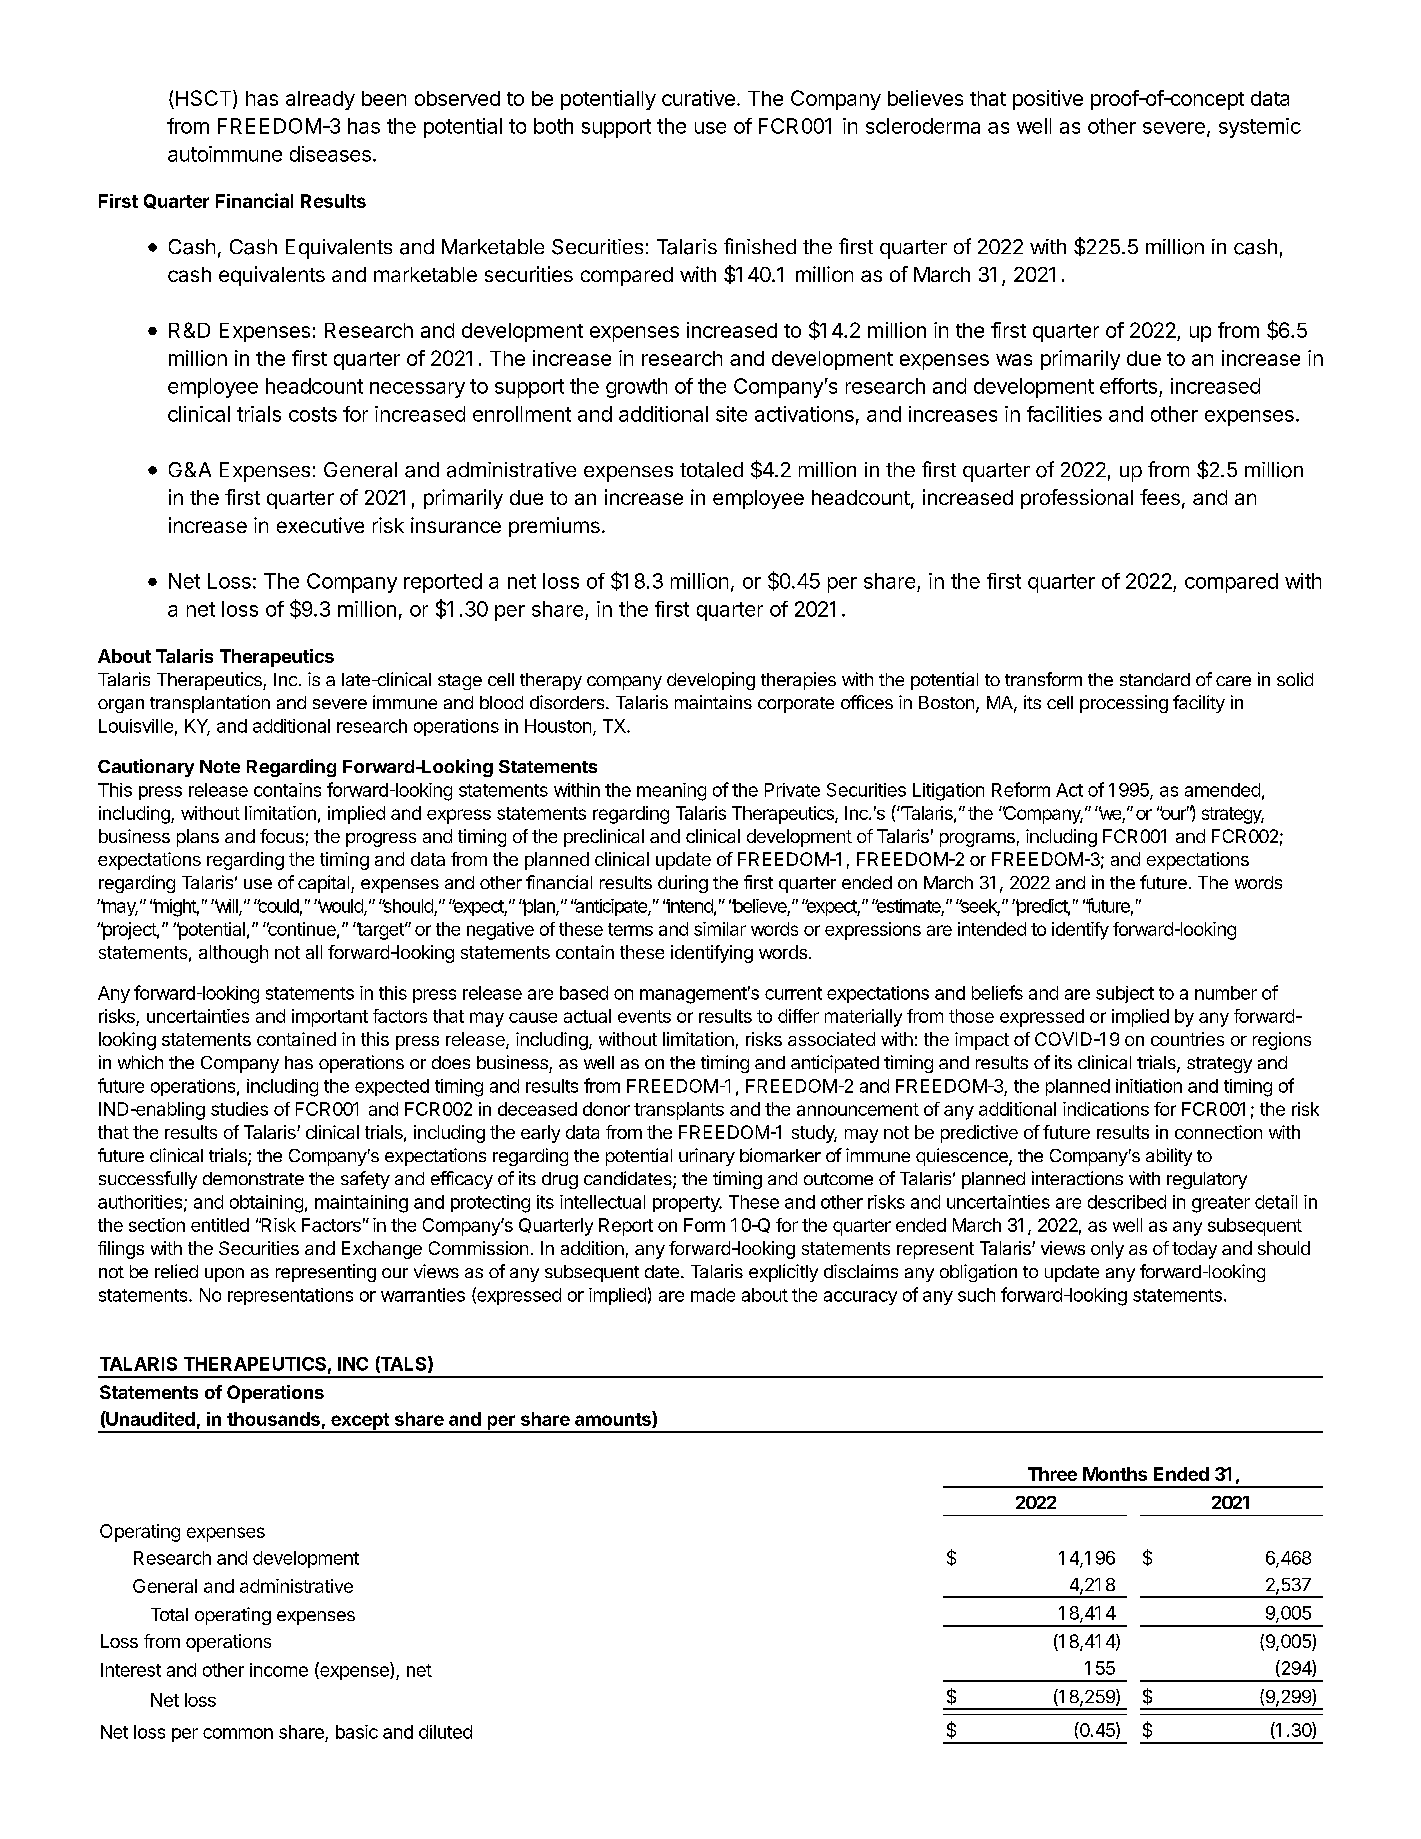 Image resolution: width=1421 pixels, height=1839 pixels. I want to click on curative, so click(698, 98).
